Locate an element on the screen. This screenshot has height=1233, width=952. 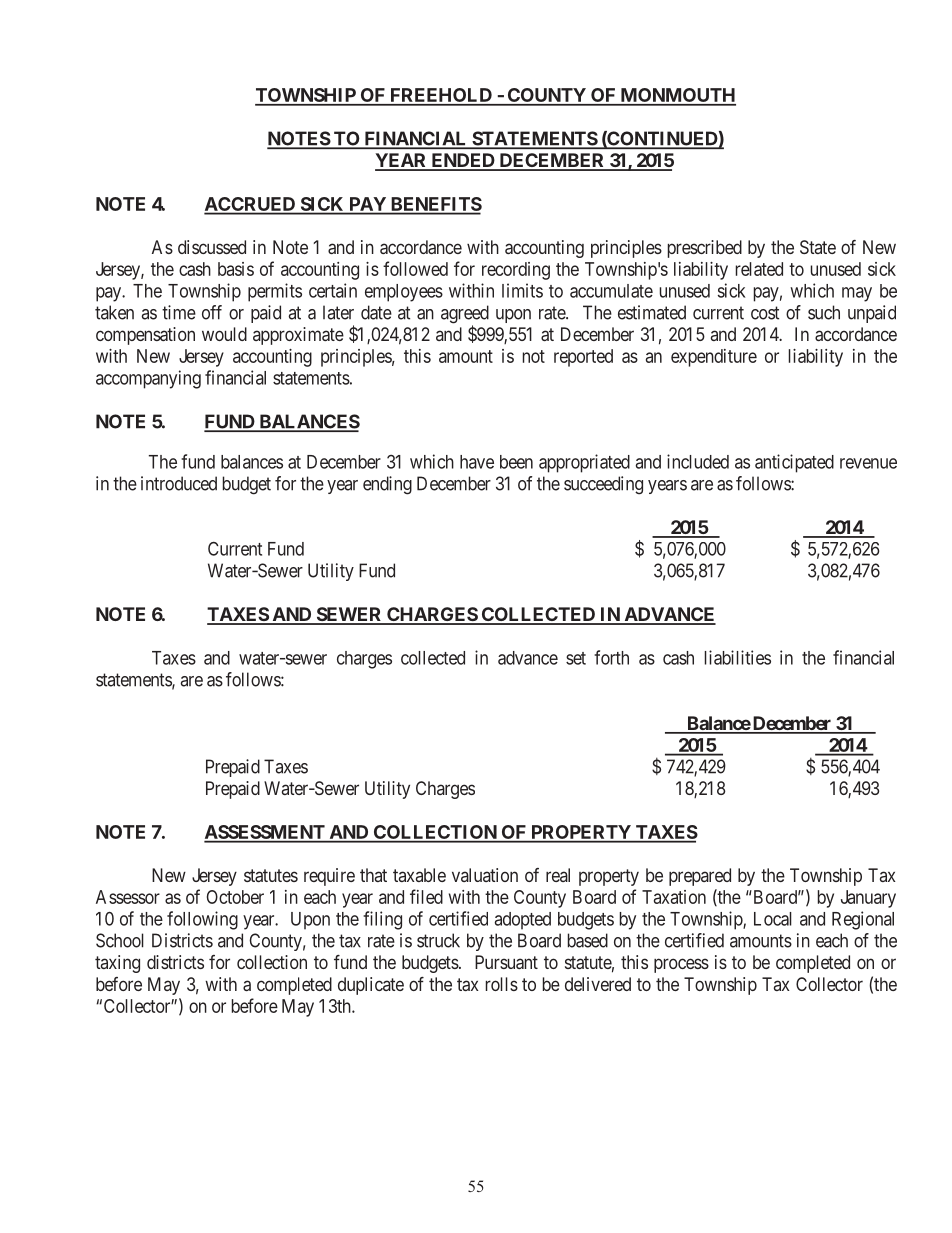
discussed is located at coordinates (212, 247).
